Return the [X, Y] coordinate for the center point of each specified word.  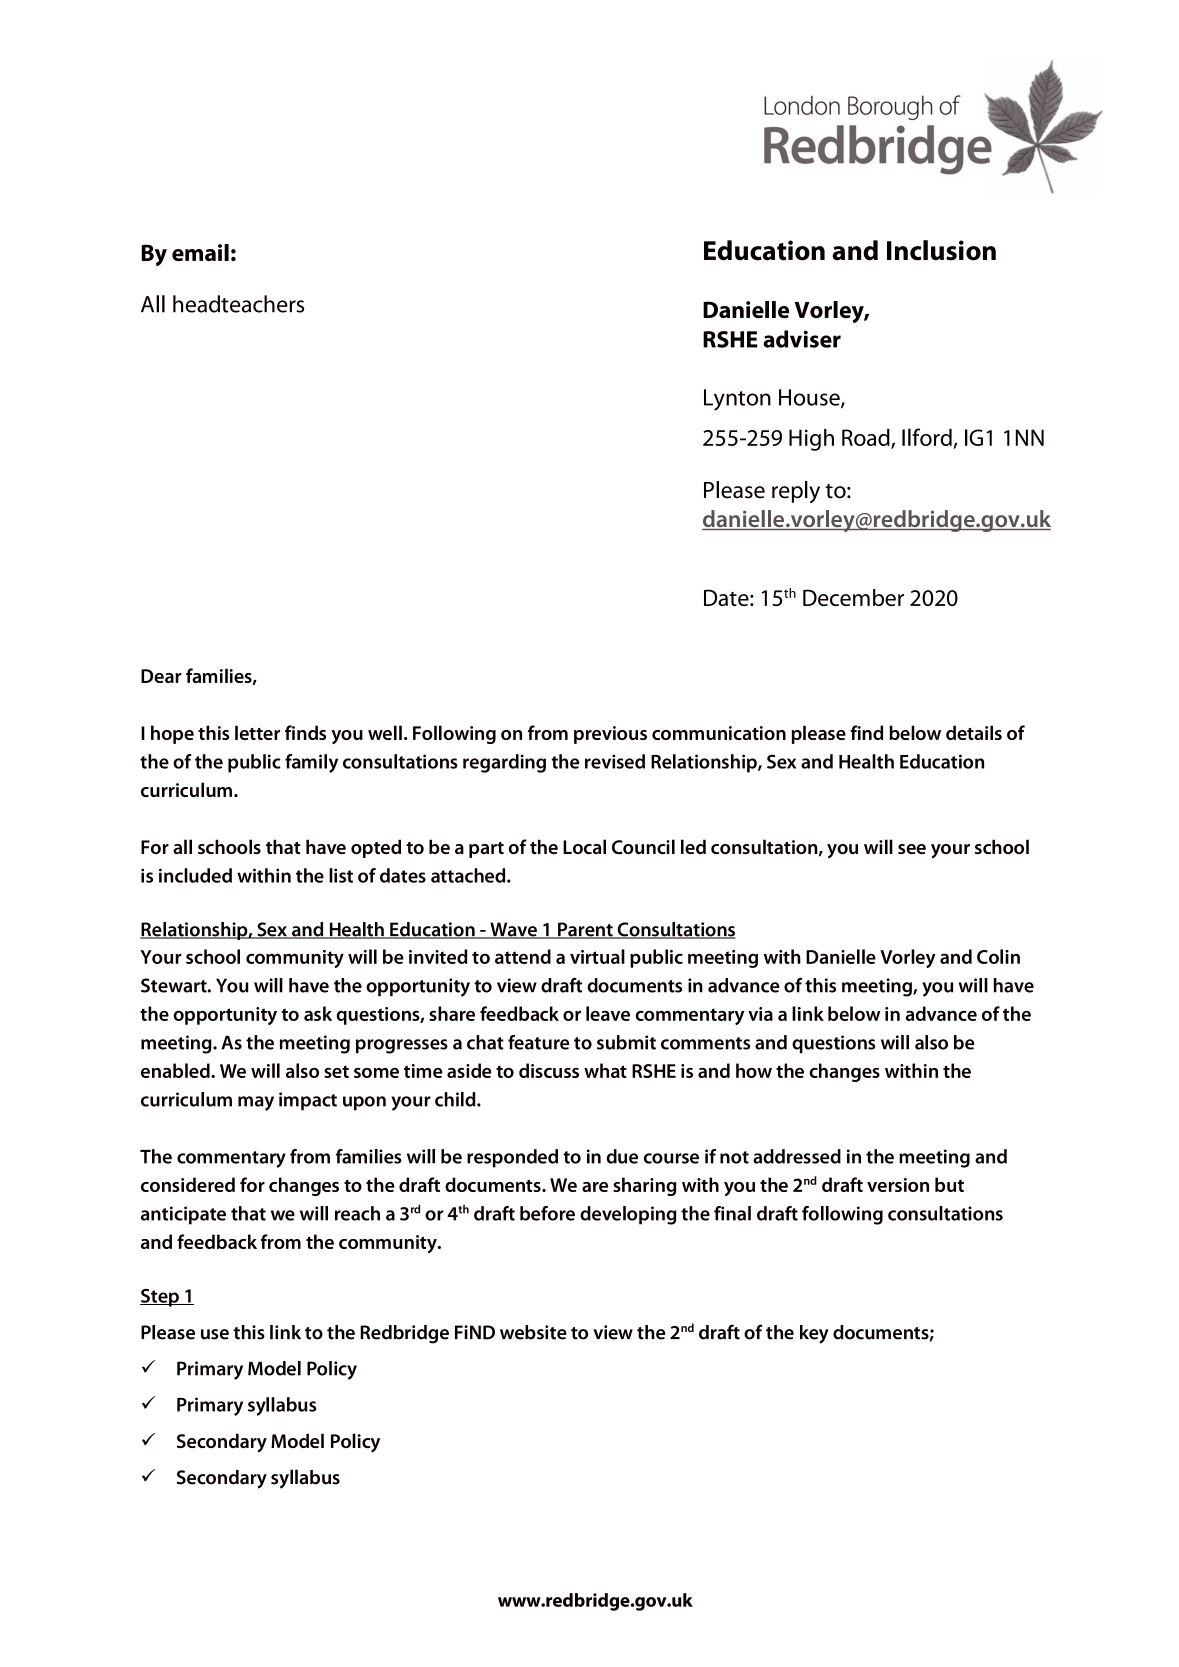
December [853, 597]
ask [318, 1013]
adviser [802, 339]
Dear [161, 676]
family [311, 763]
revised [615, 761]
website [533, 1332]
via [760, 1014]
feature [538, 1042]
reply [796, 492]
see [912, 849]
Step [160, 1298]
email [200, 252]
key [814, 1334]
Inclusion [941, 250]
